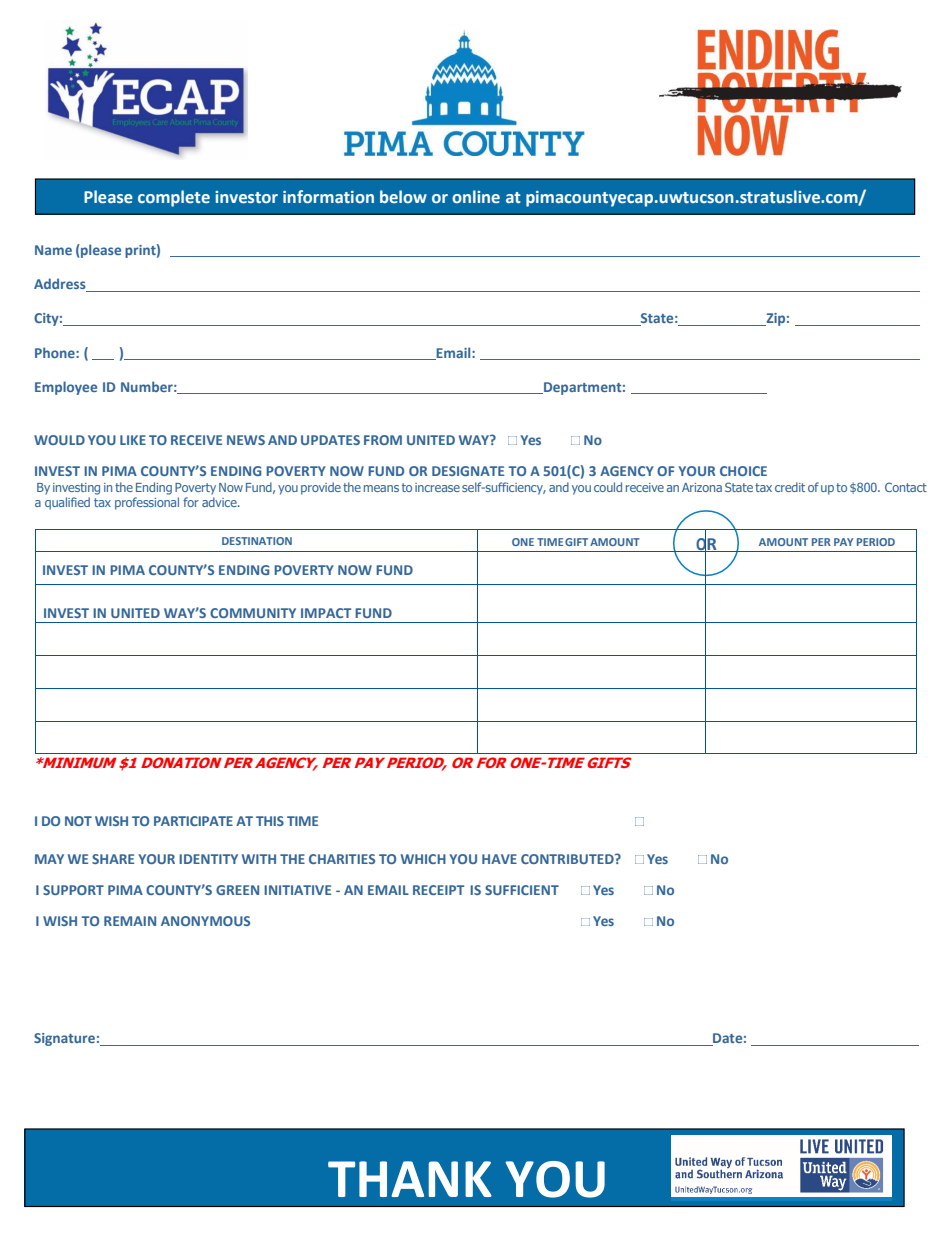 This screenshot has width=952, height=1233. I want to click on IMPACT, so click(326, 613).
